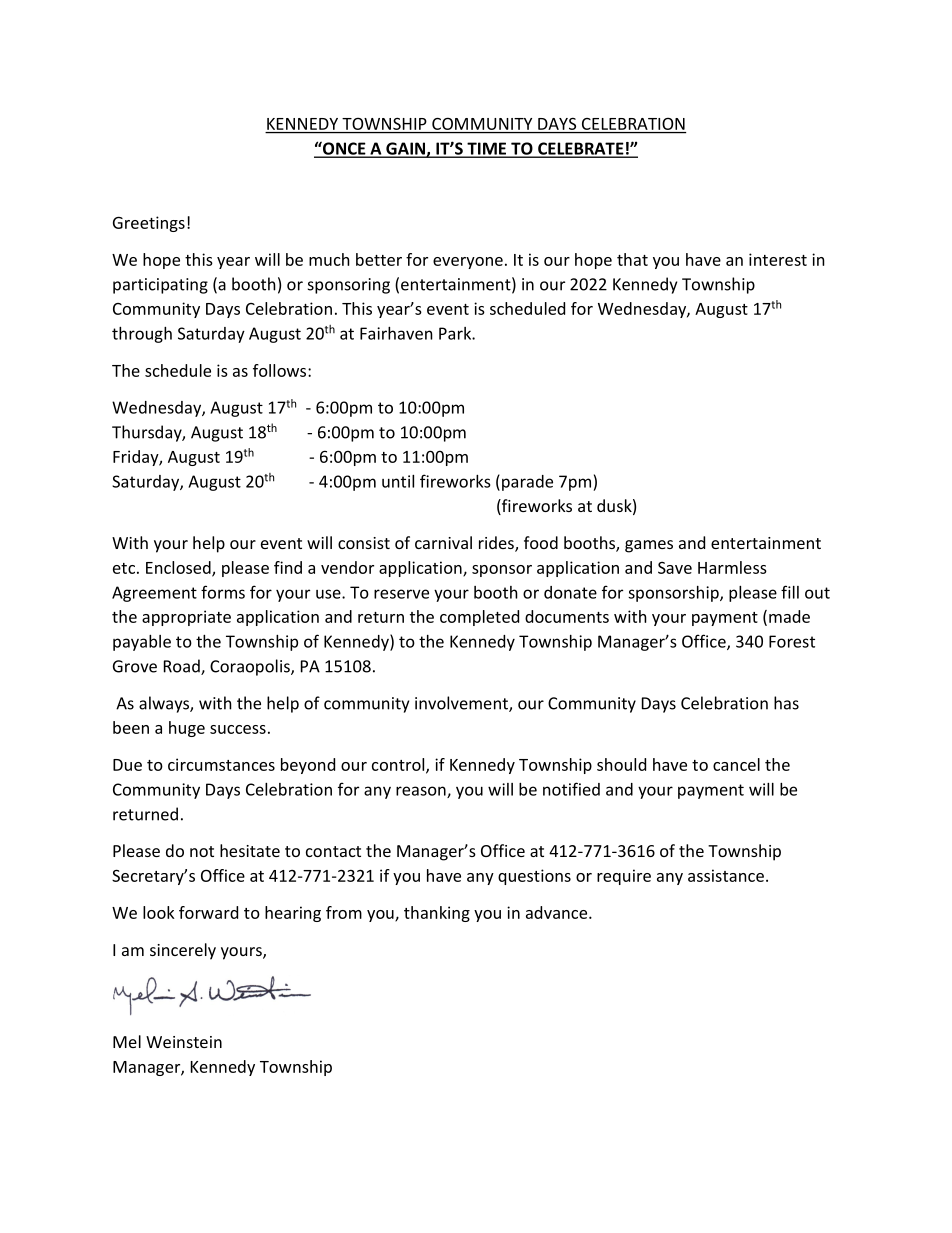  Describe the element at coordinates (462, 704) in the image. I see `involvement` at that location.
